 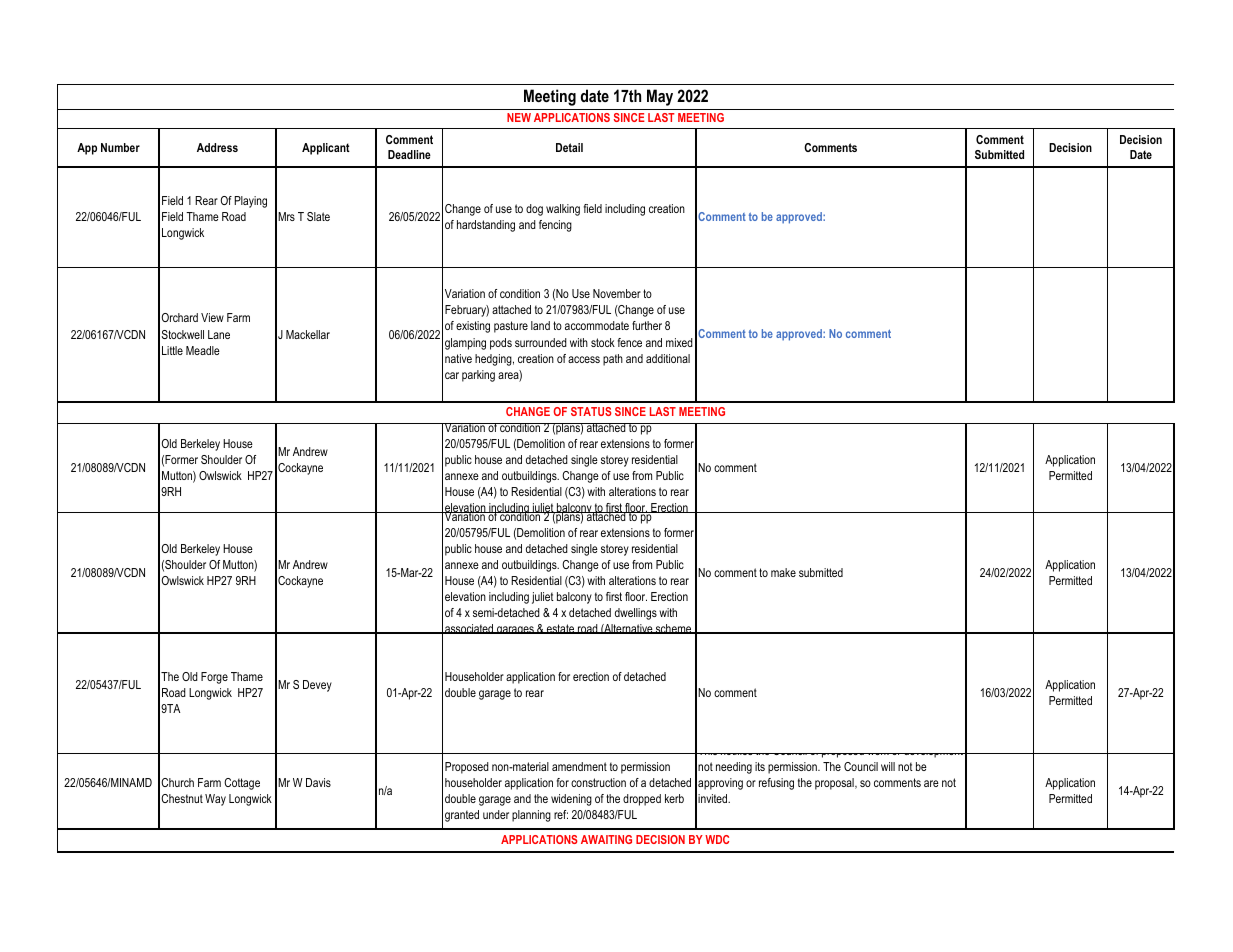 I want to click on under, so click(x=496, y=814).
